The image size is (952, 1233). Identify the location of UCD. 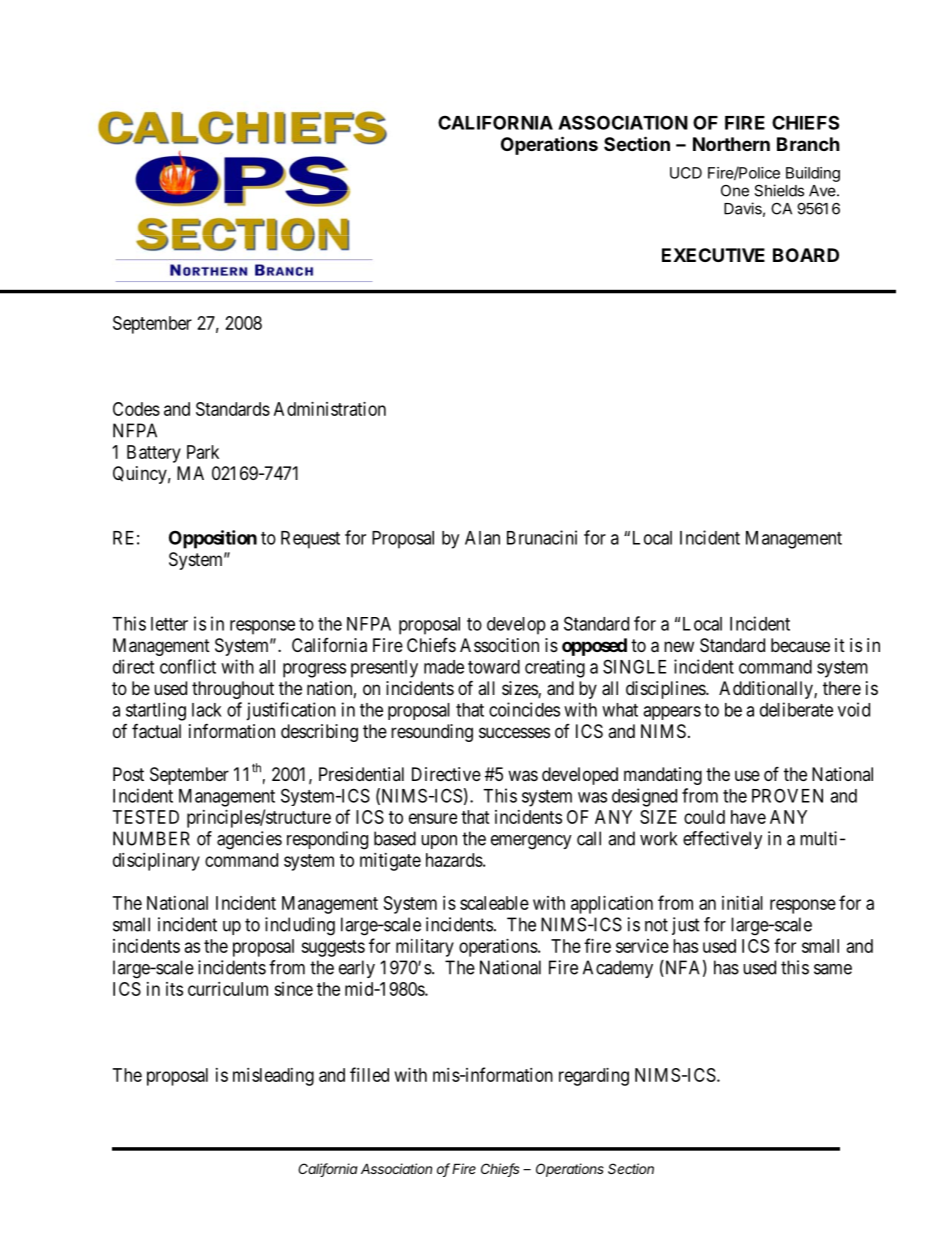
(686, 173).
